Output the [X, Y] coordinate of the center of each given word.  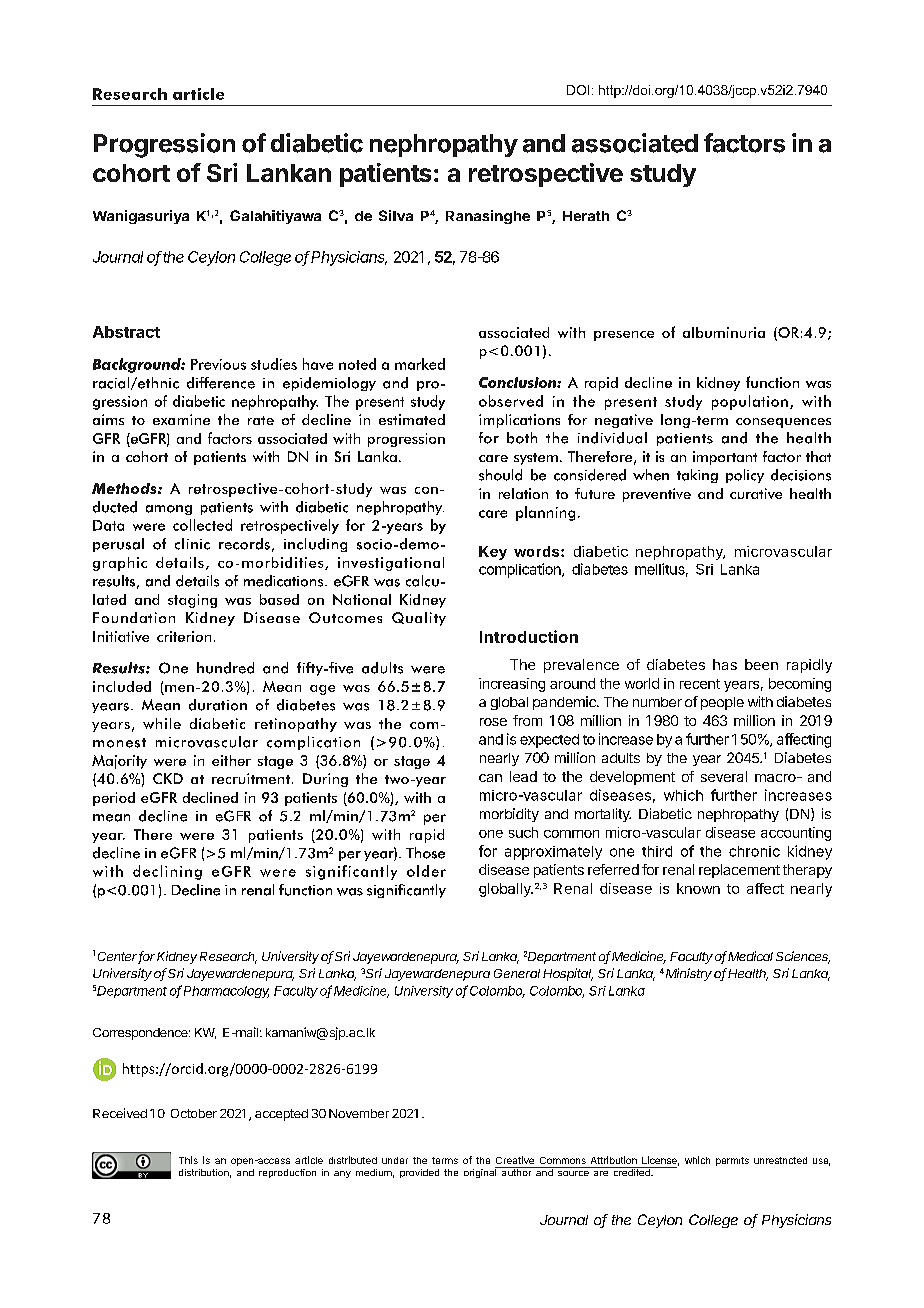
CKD [168, 778]
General [517, 973]
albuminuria [724, 332]
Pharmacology [226, 992]
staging [192, 601]
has [725, 664]
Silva [396, 215]
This [188, 1160]
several [724, 776]
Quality [419, 619]
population [750, 402]
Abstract [126, 332]
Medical [750, 956]
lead [523, 776]
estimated [412, 419]
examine [181, 419]
